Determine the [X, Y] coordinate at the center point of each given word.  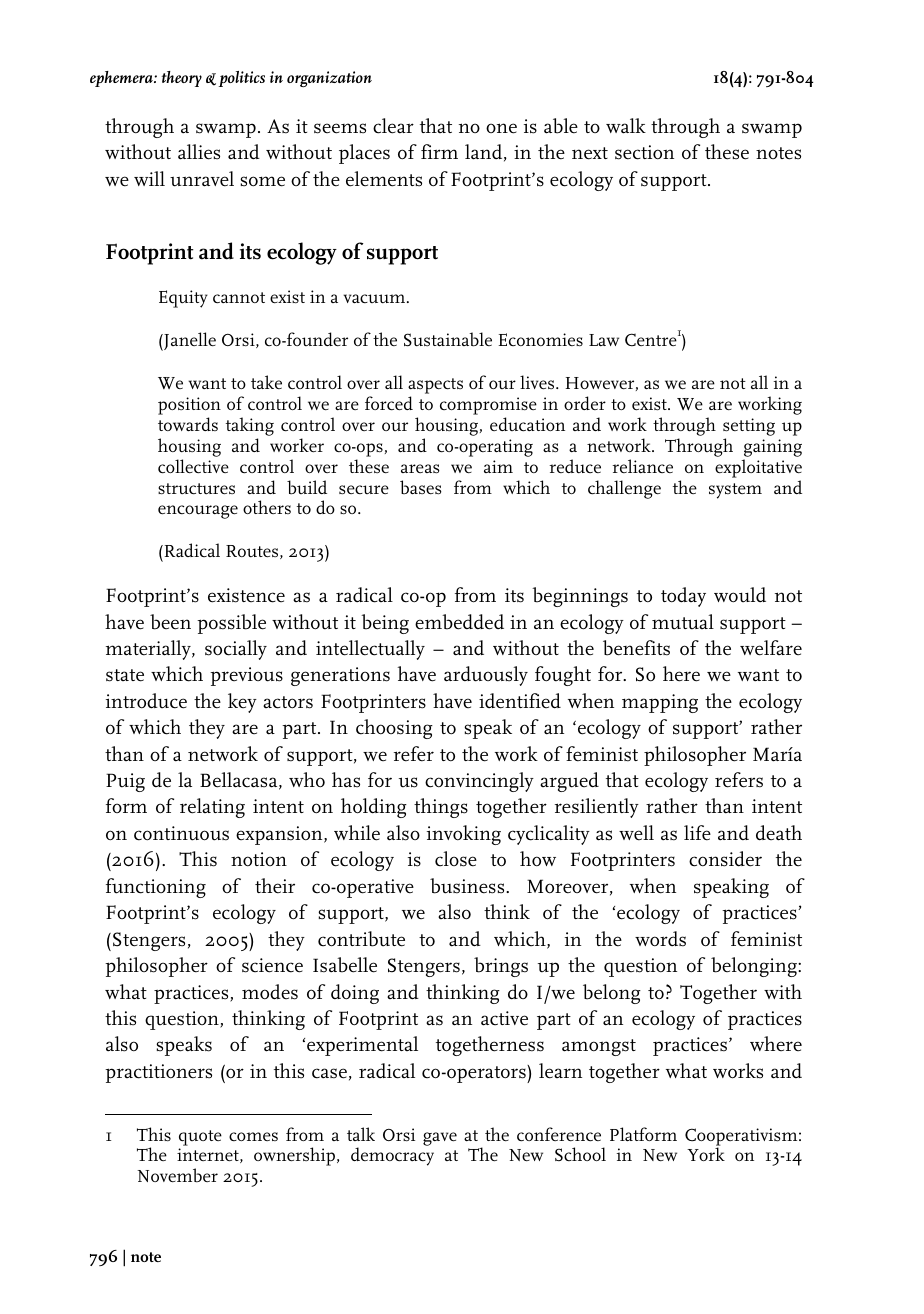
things [441, 808]
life [697, 833]
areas [420, 469]
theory [182, 79]
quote [200, 1138]
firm [439, 151]
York [706, 1154]
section [644, 152]
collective [193, 466]
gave [440, 1139]
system [735, 491]
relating [212, 808]
